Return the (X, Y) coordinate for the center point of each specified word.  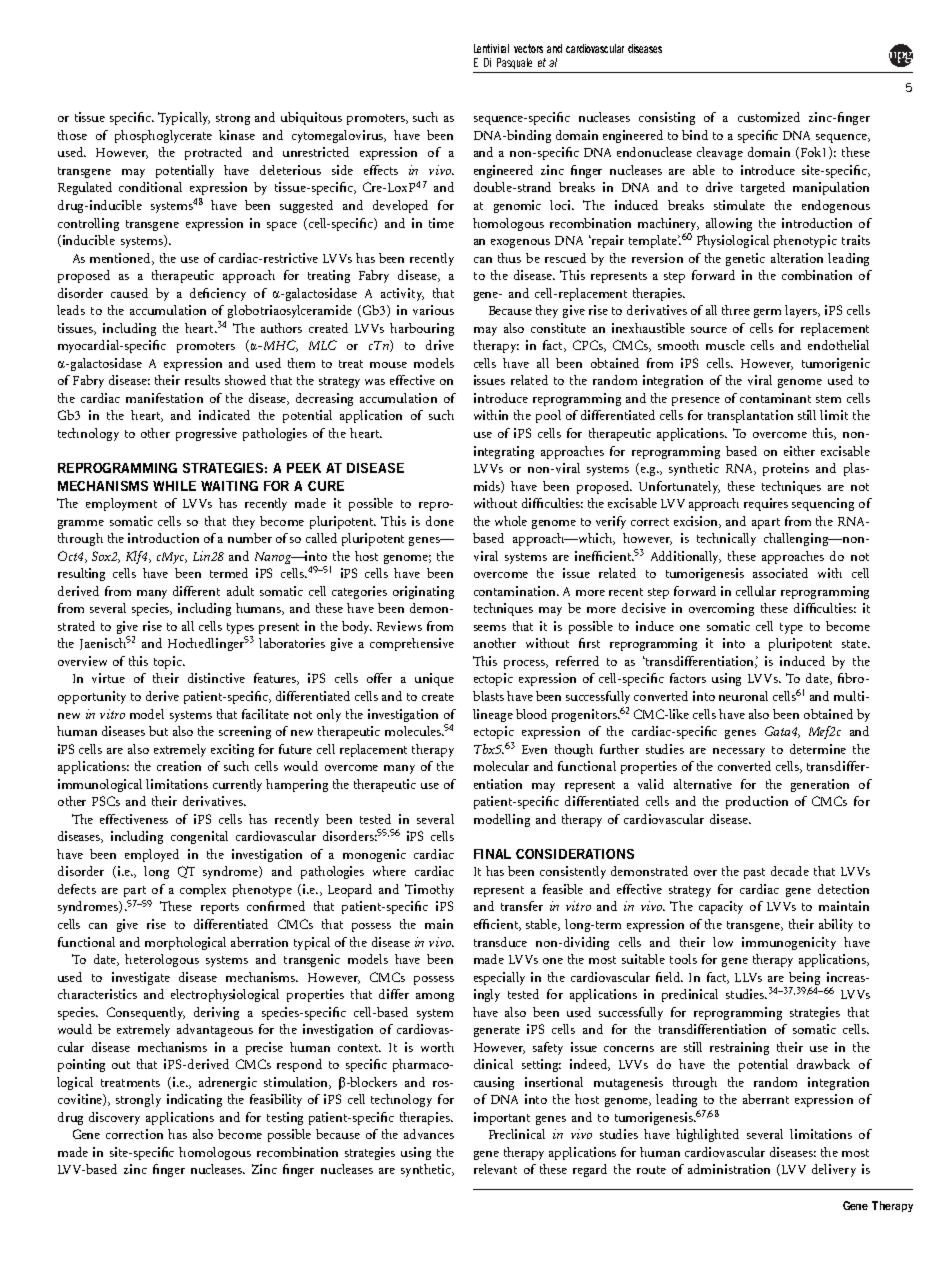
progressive (206, 434)
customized (769, 117)
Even (534, 749)
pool (548, 416)
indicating (194, 1100)
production (757, 802)
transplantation (750, 416)
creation (179, 766)
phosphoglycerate (163, 136)
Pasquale (514, 63)
